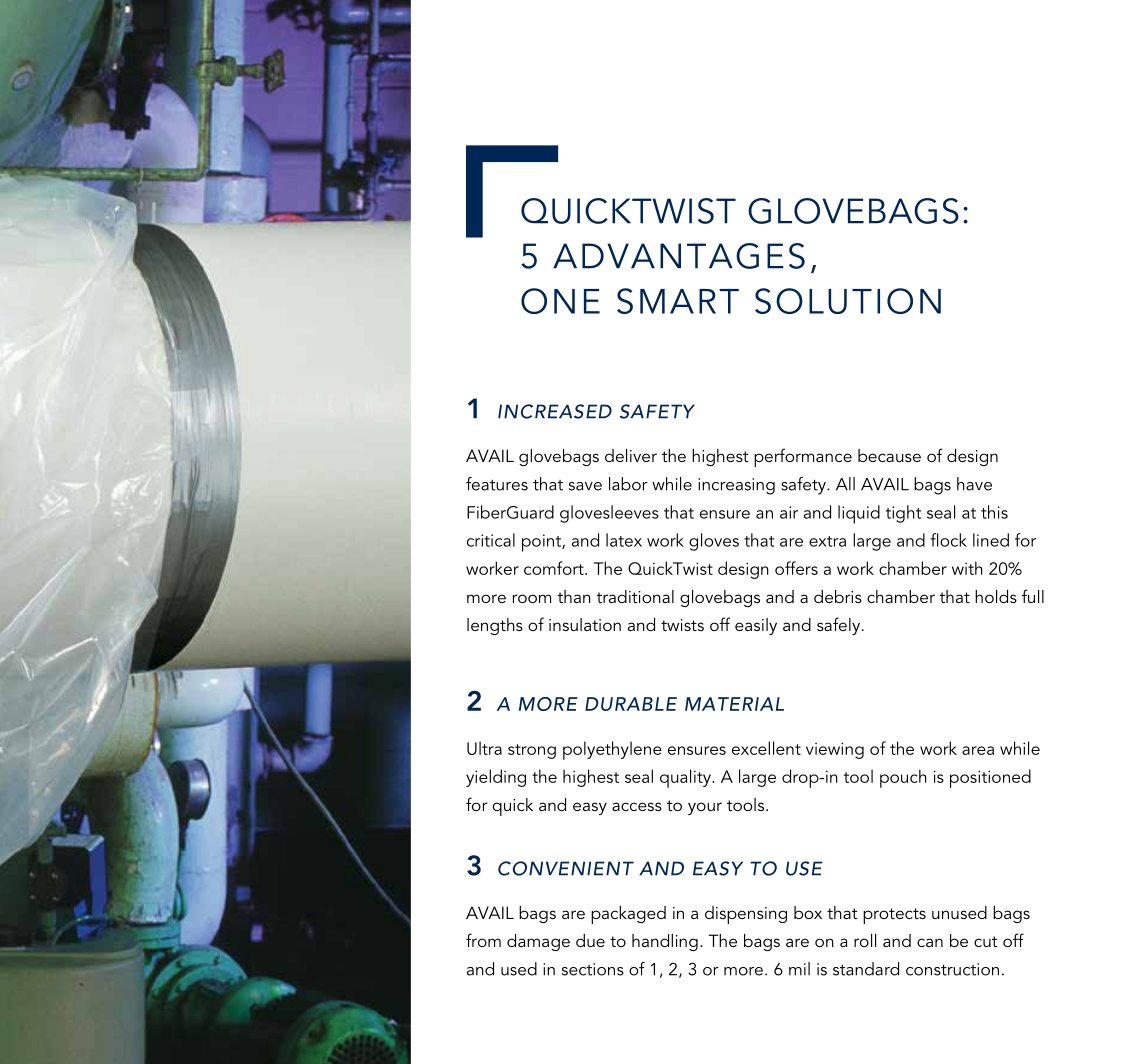 The width and height of the screenshot is (1143, 1064). Describe the element at coordinates (803, 457) in the screenshot. I see `performance` at that location.
